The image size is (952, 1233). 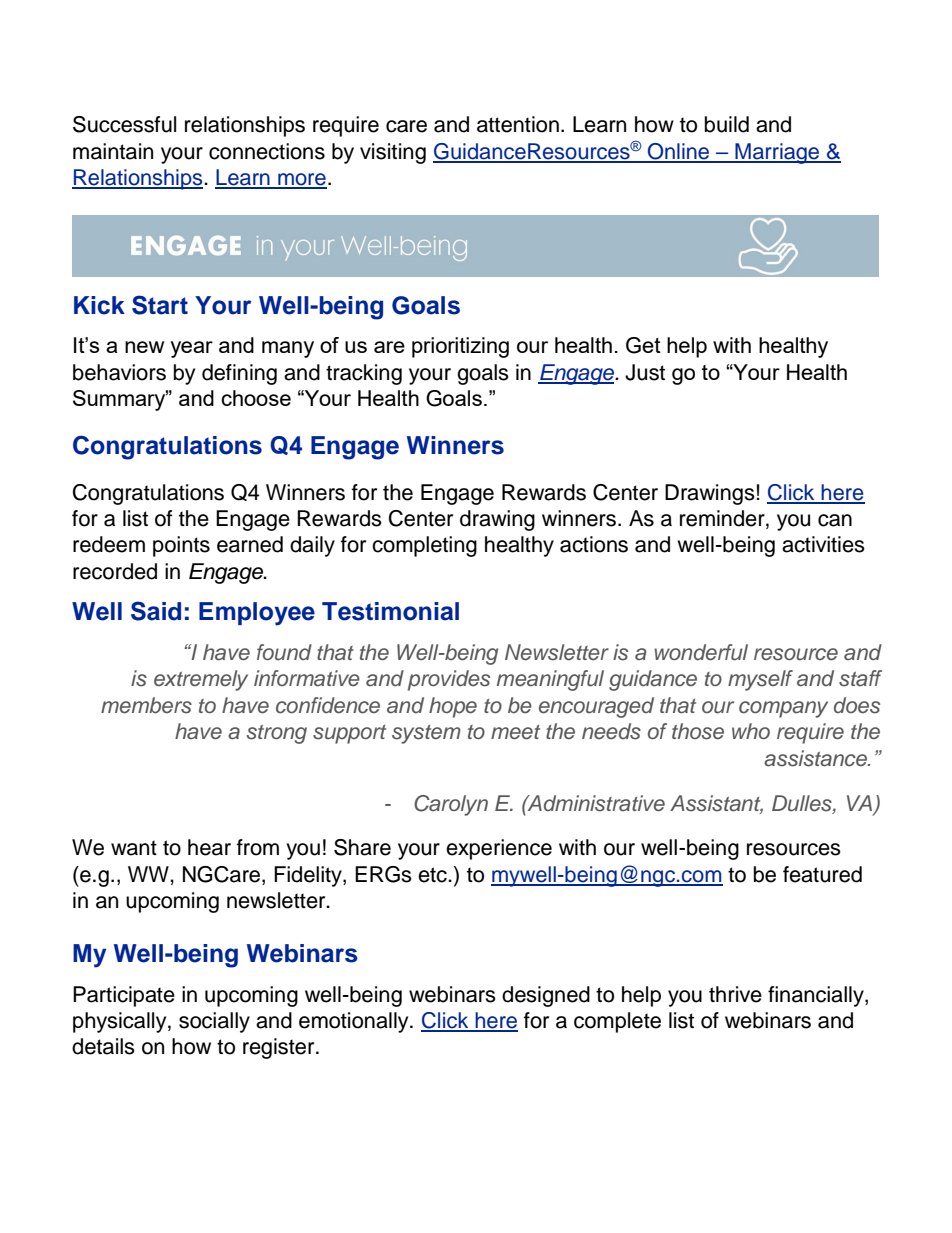 I want to click on designed, so click(x=546, y=996).
